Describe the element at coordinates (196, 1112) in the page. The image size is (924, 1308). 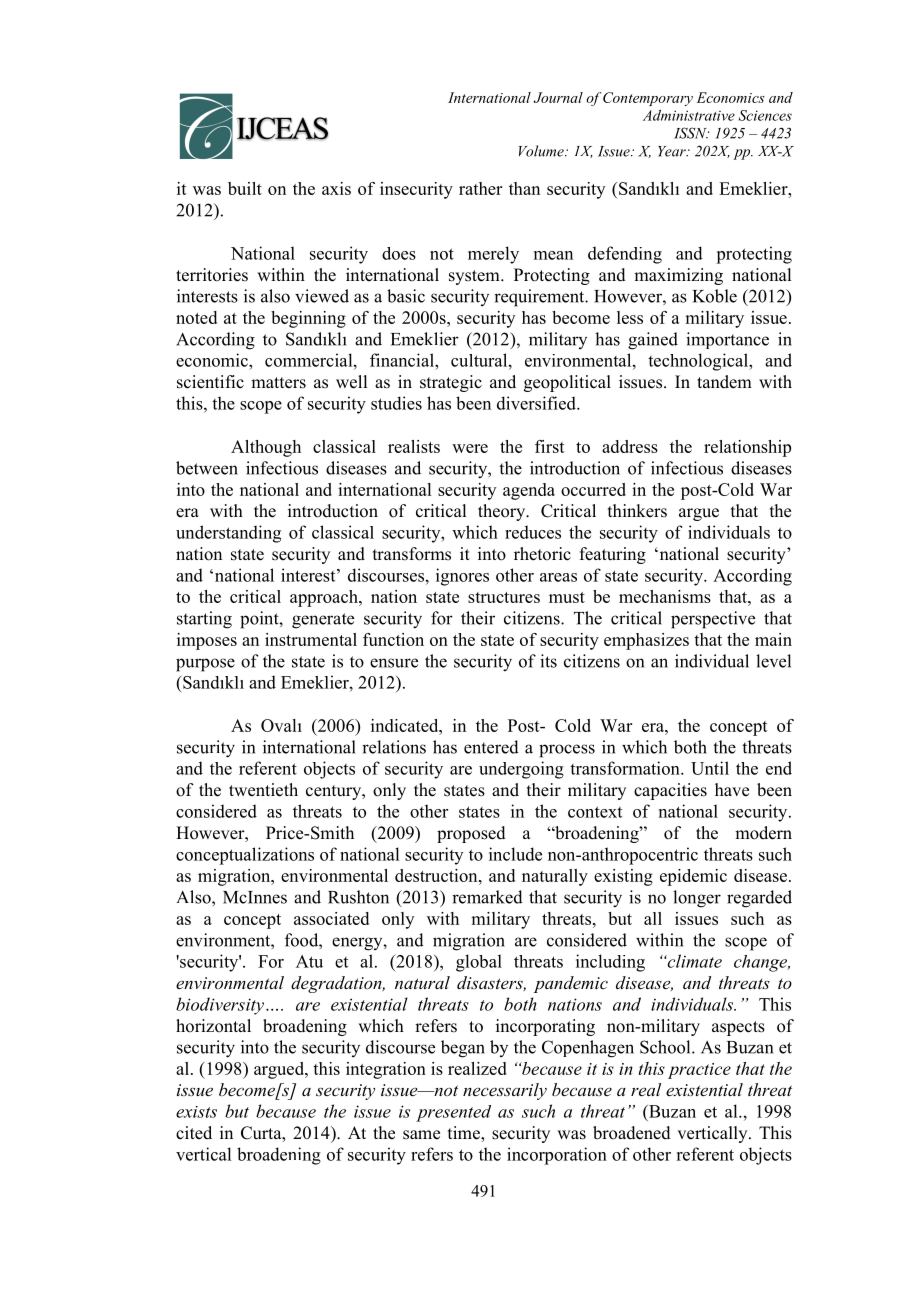
I see `exists` at that location.
